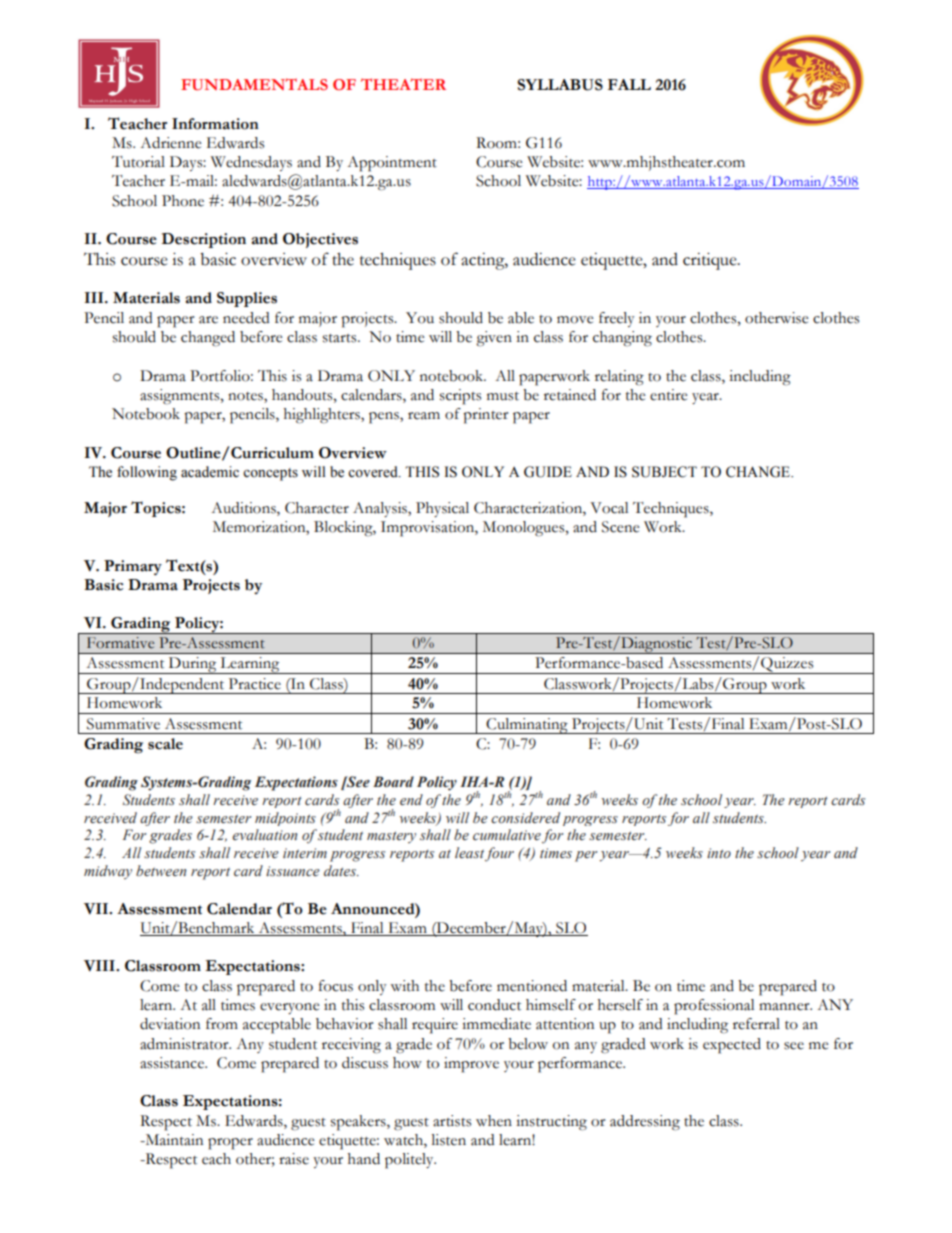  I want to click on SUBJECT, so click(664, 472).
